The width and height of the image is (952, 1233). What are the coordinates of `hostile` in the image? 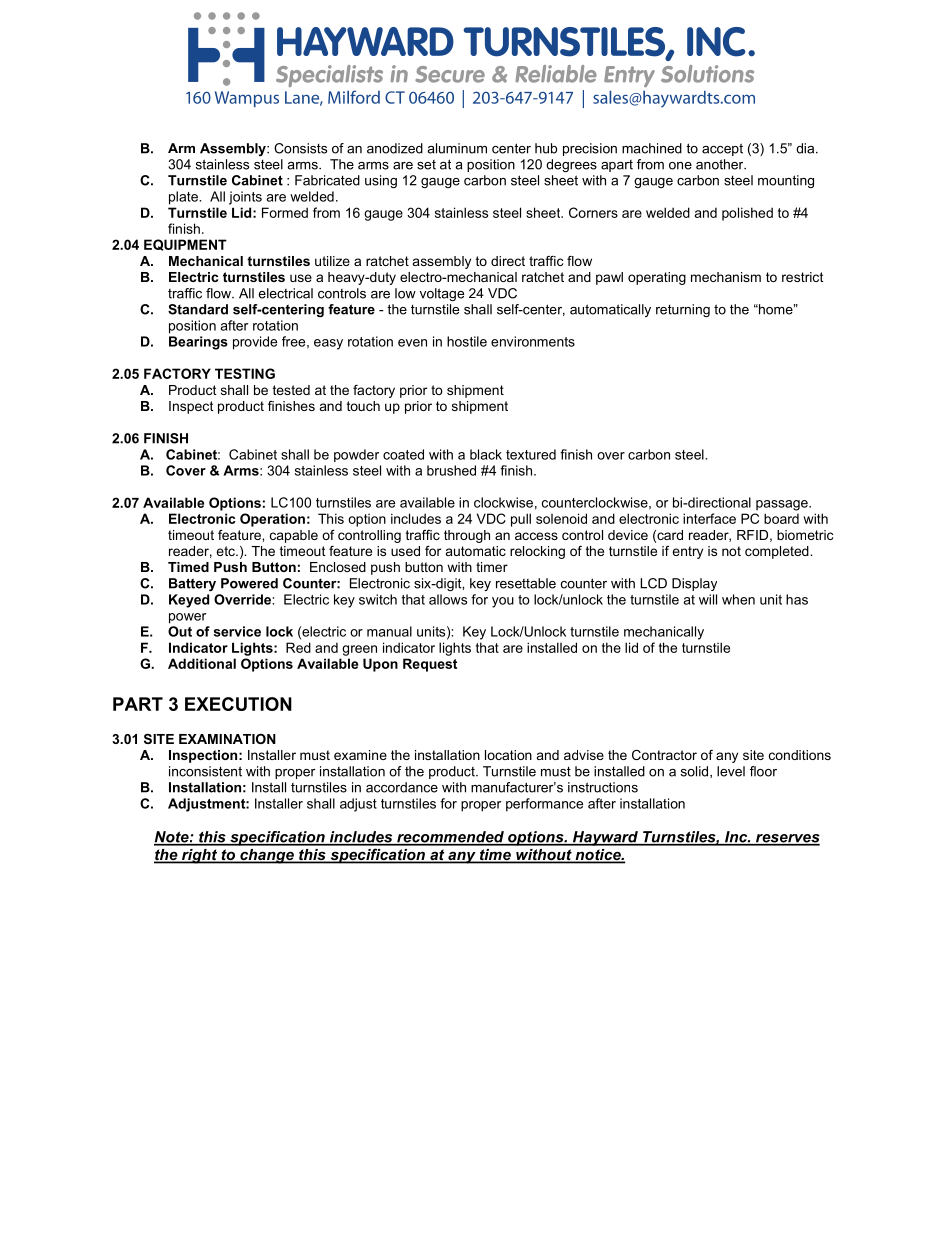 It's located at (467, 341).
